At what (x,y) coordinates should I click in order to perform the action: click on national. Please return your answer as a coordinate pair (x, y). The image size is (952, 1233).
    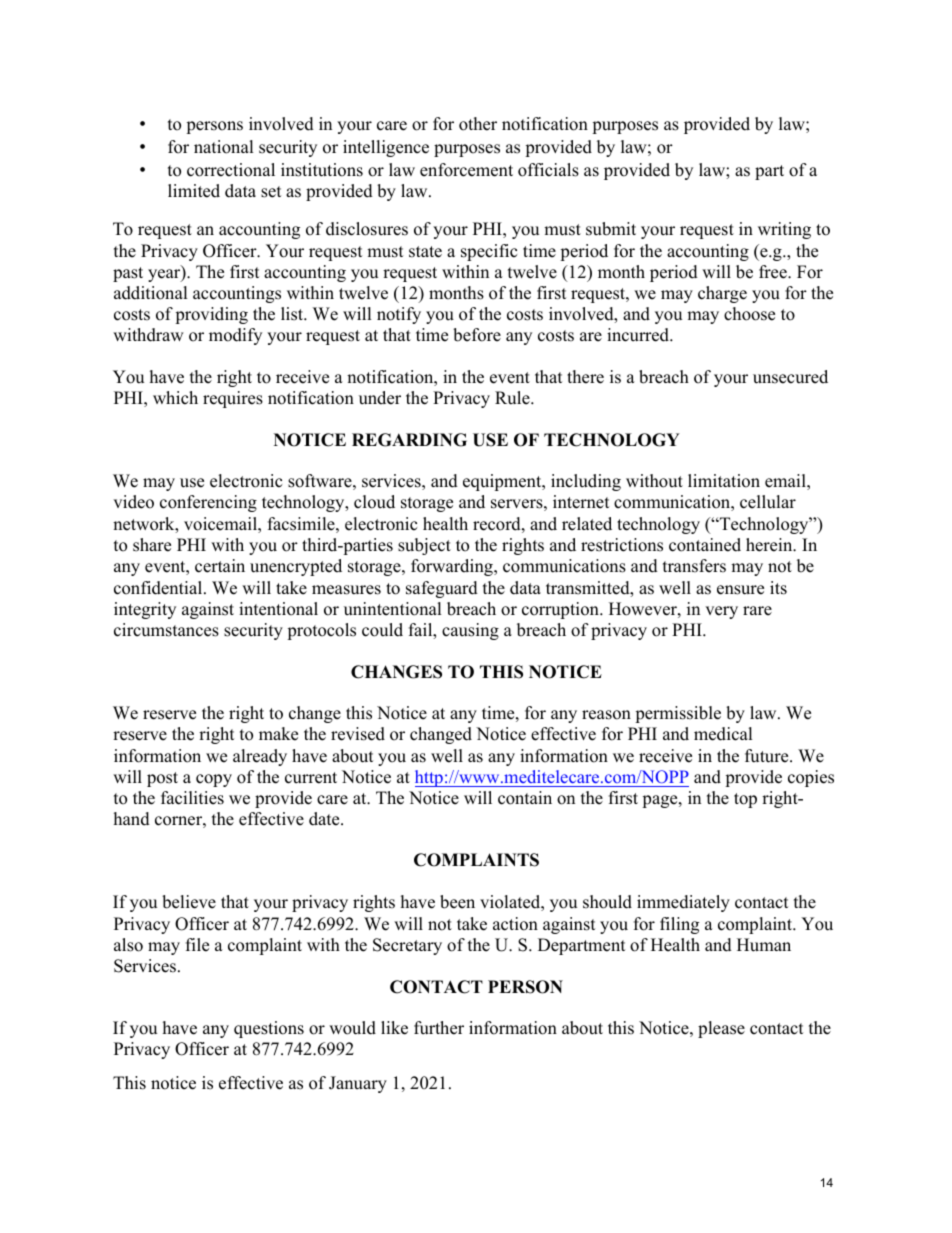
    Looking at the image, I should click on (224, 147).
